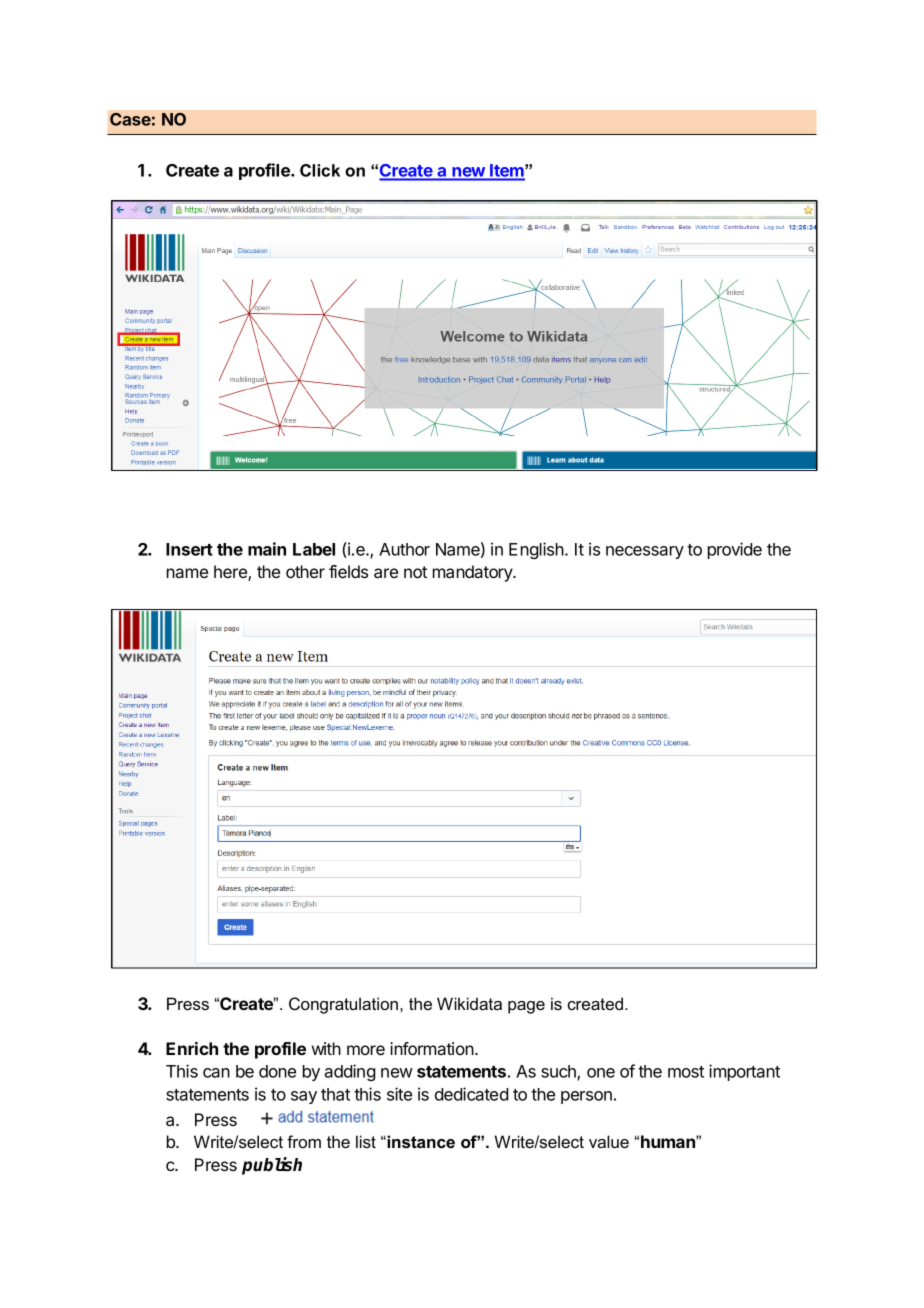  What do you see at coordinates (669, 1141) in the document?
I see `human` at bounding box center [669, 1141].
